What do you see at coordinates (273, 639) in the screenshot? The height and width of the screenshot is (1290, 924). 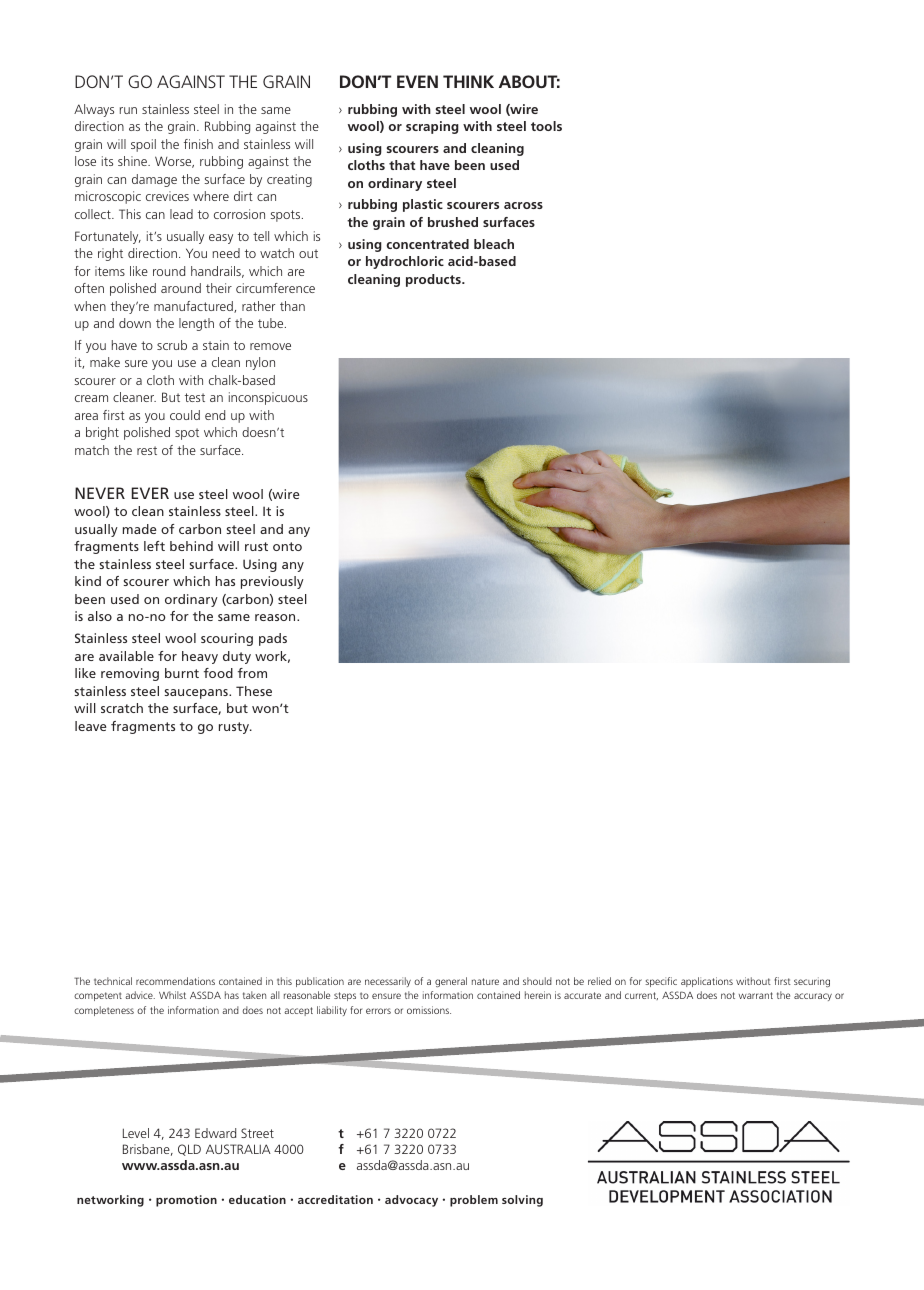 I see `pads` at bounding box center [273, 639].
